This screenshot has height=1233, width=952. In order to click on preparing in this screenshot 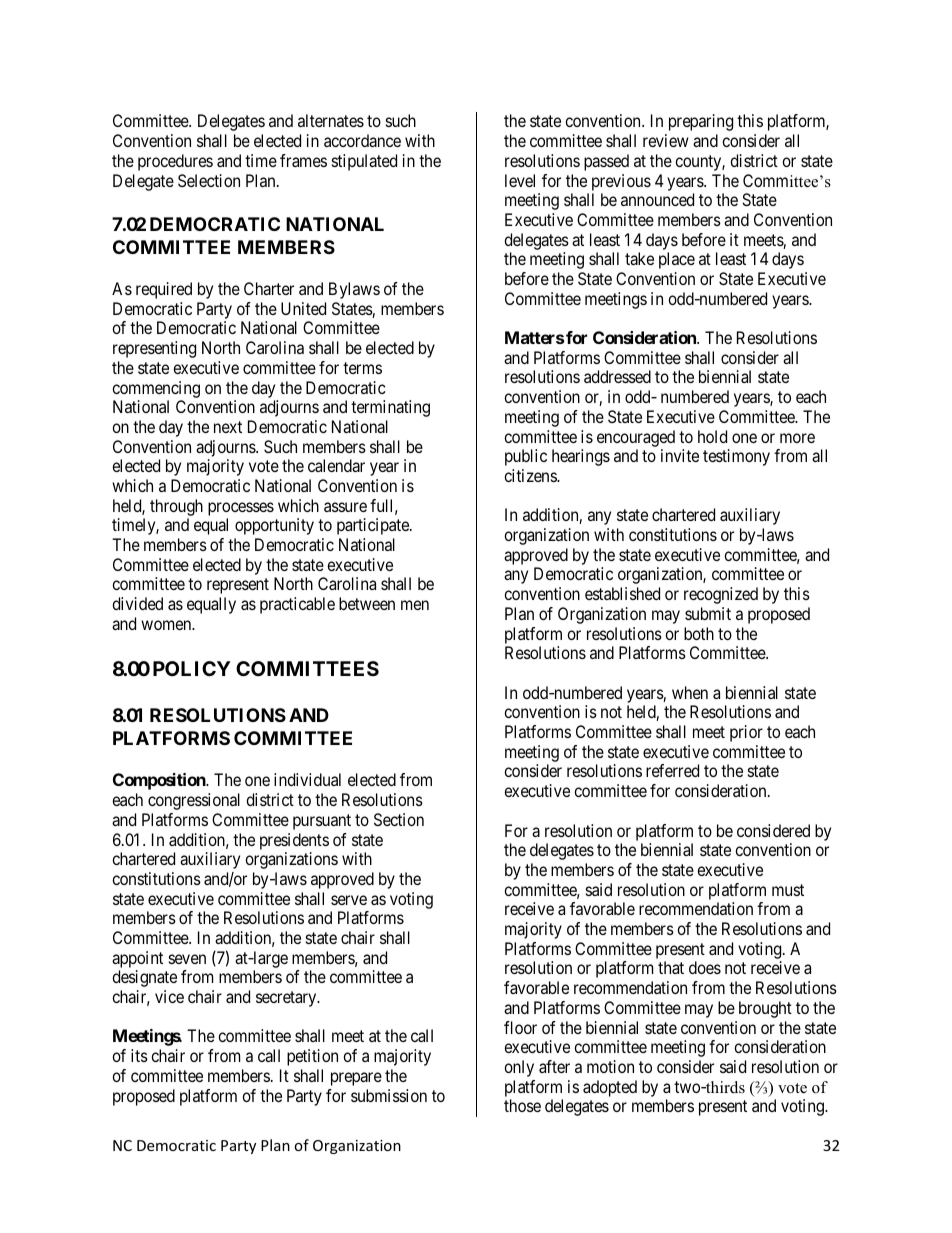, I will do `click(701, 122)`.
